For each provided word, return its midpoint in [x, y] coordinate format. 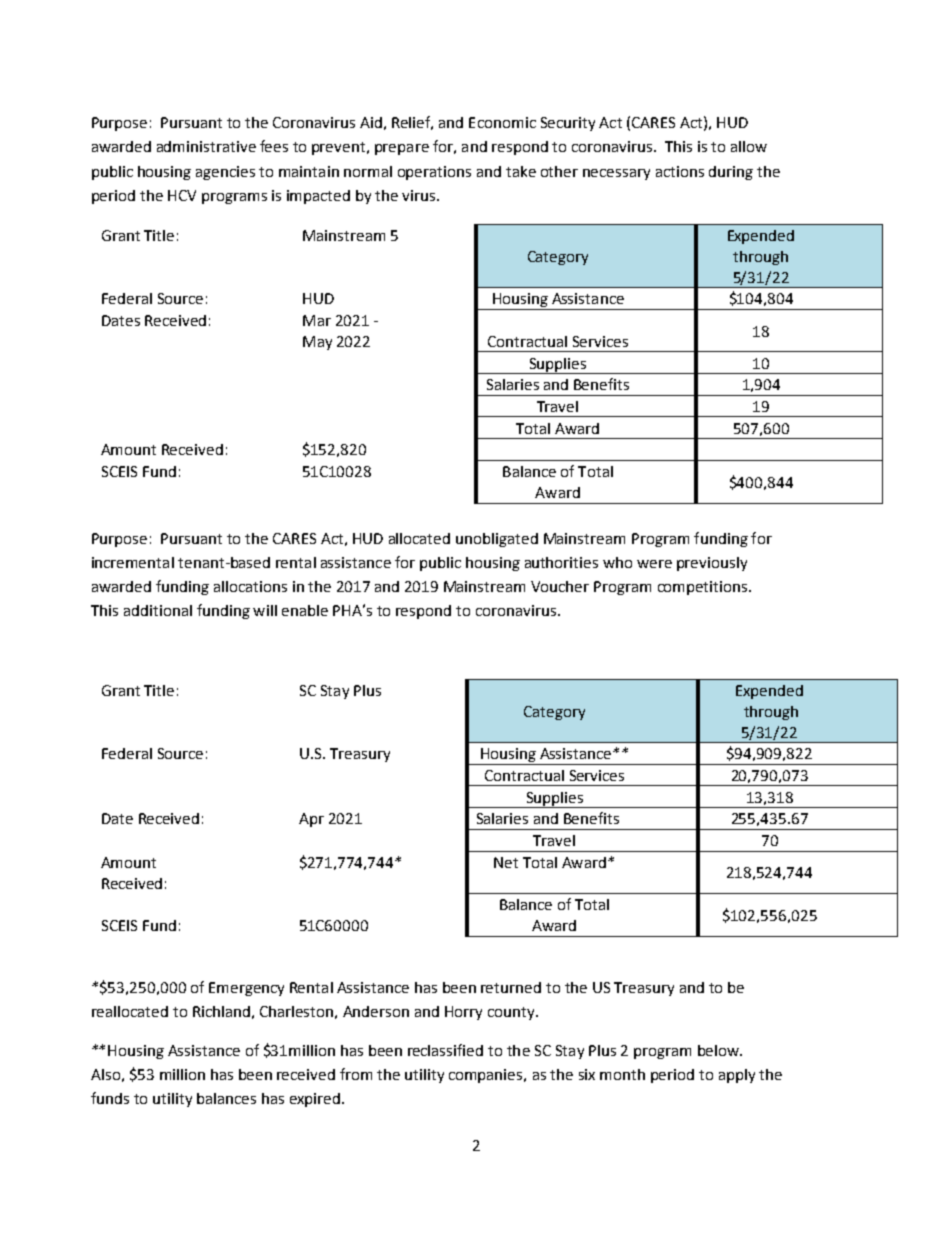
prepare [402, 149]
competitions [704, 588]
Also [105, 1074]
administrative [206, 146]
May [317, 343]
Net [506, 862]
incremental [133, 562]
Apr [311, 820]
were [654, 564]
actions [680, 171]
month [622, 1074]
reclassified [445, 1050]
